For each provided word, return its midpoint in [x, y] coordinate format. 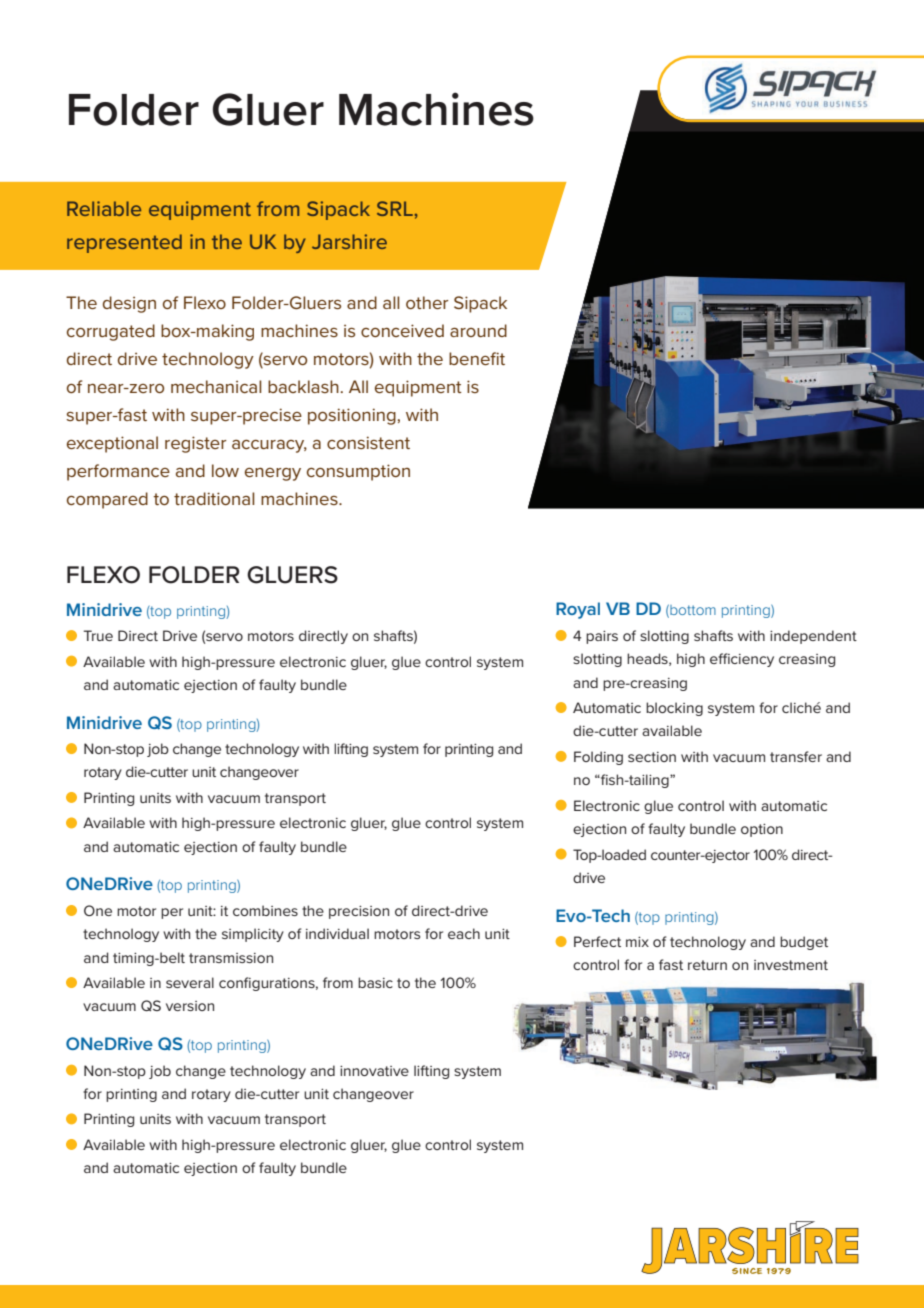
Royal [578, 610]
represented [124, 243]
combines [265, 910]
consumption [358, 472]
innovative [374, 1071]
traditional [214, 498]
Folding [598, 758]
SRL [396, 208]
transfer [796, 756]
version [190, 1006]
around [478, 330]
